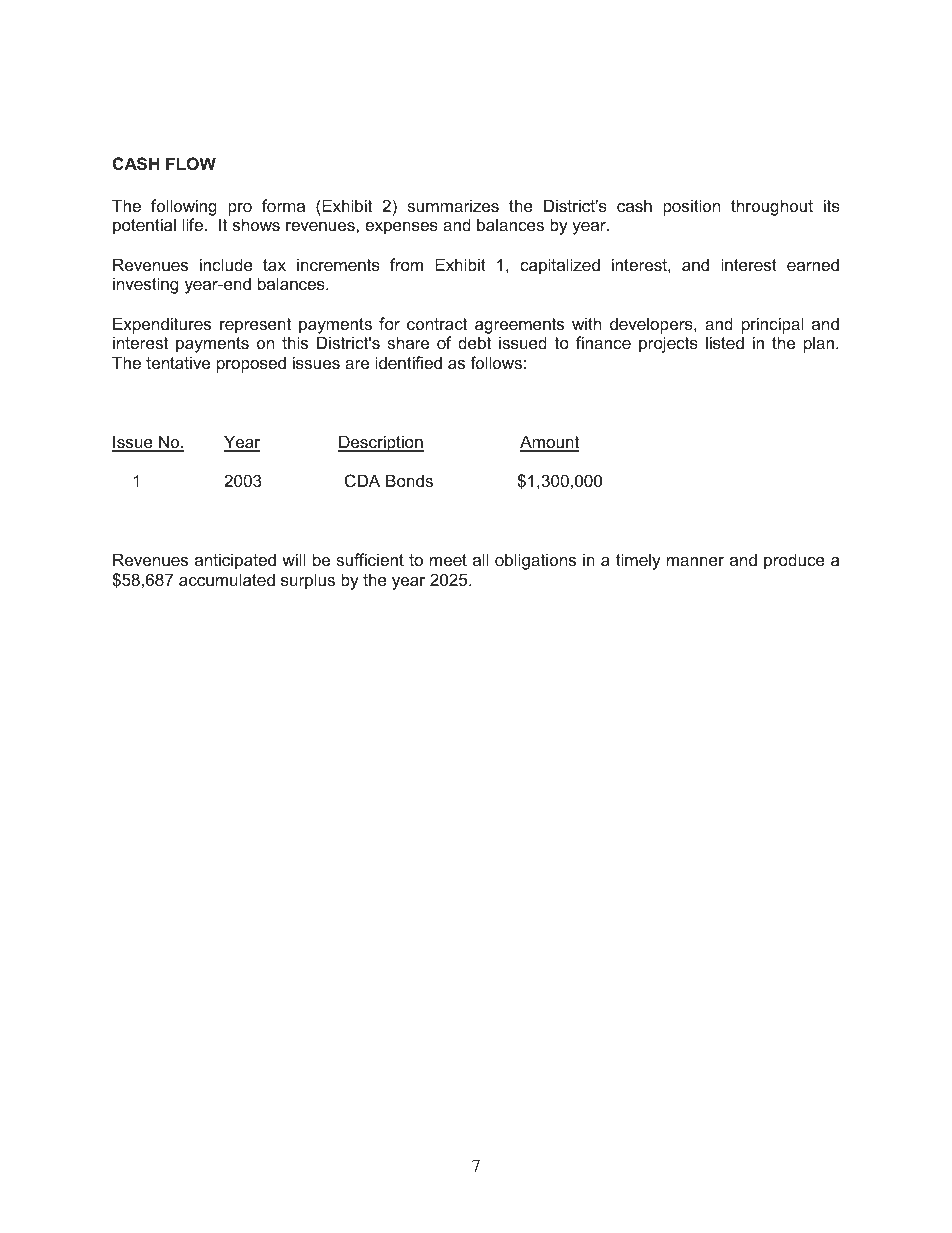 The image size is (952, 1233). What do you see at coordinates (453, 205) in the screenshot?
I see `summarizes` at bounding box center [453, 205].
